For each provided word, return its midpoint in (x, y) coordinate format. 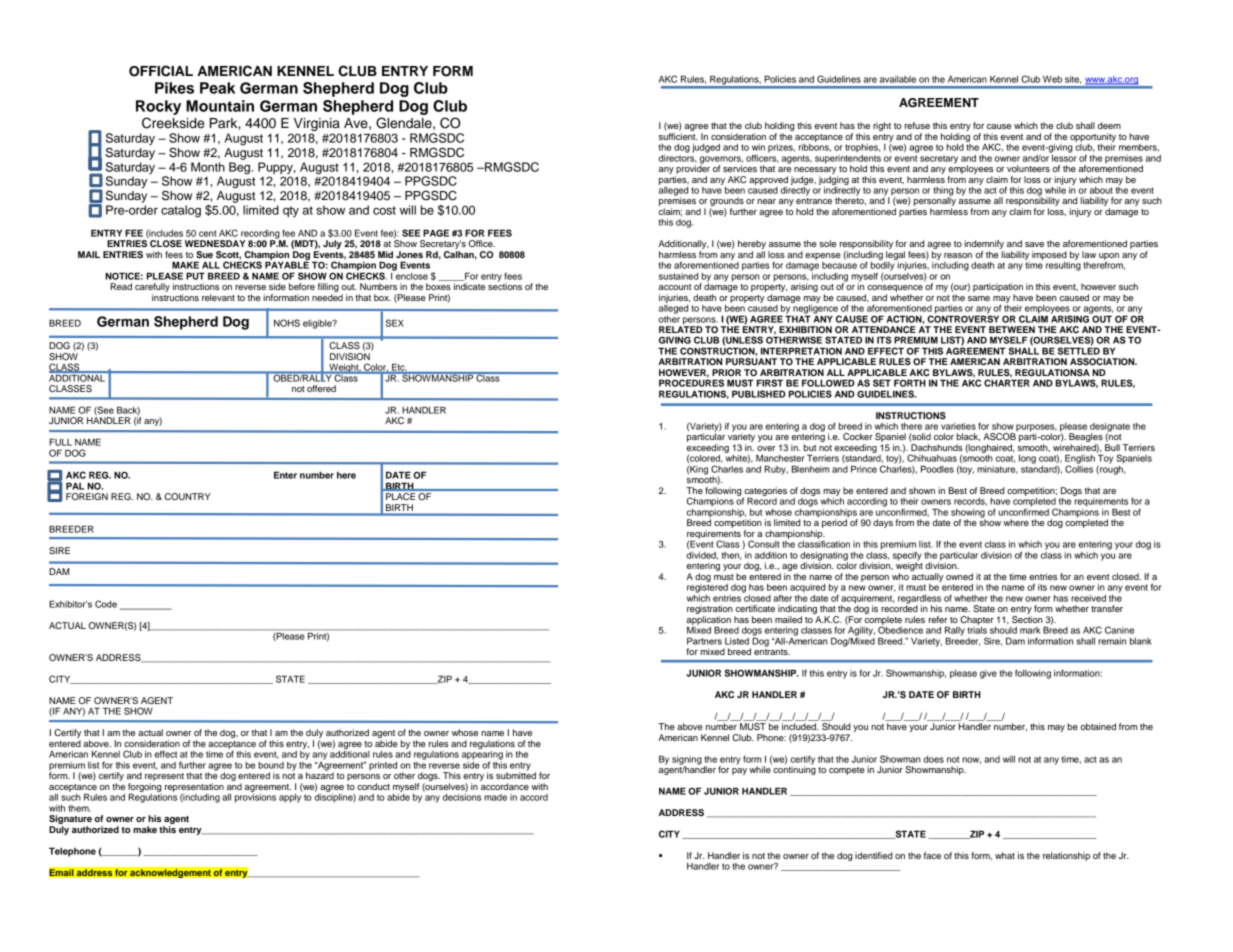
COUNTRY (188, 496)
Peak (217, 88)
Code (106, 604)
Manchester (780, 458)
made (495, 797)
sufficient (678, 136)
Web (1052, 79)
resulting (1063, 265)
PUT (195, 276)
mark (1030, 630)
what (1005, 855)
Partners (704, 641)
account (675, 287)
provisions (255, 797)
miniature (997, 470)
